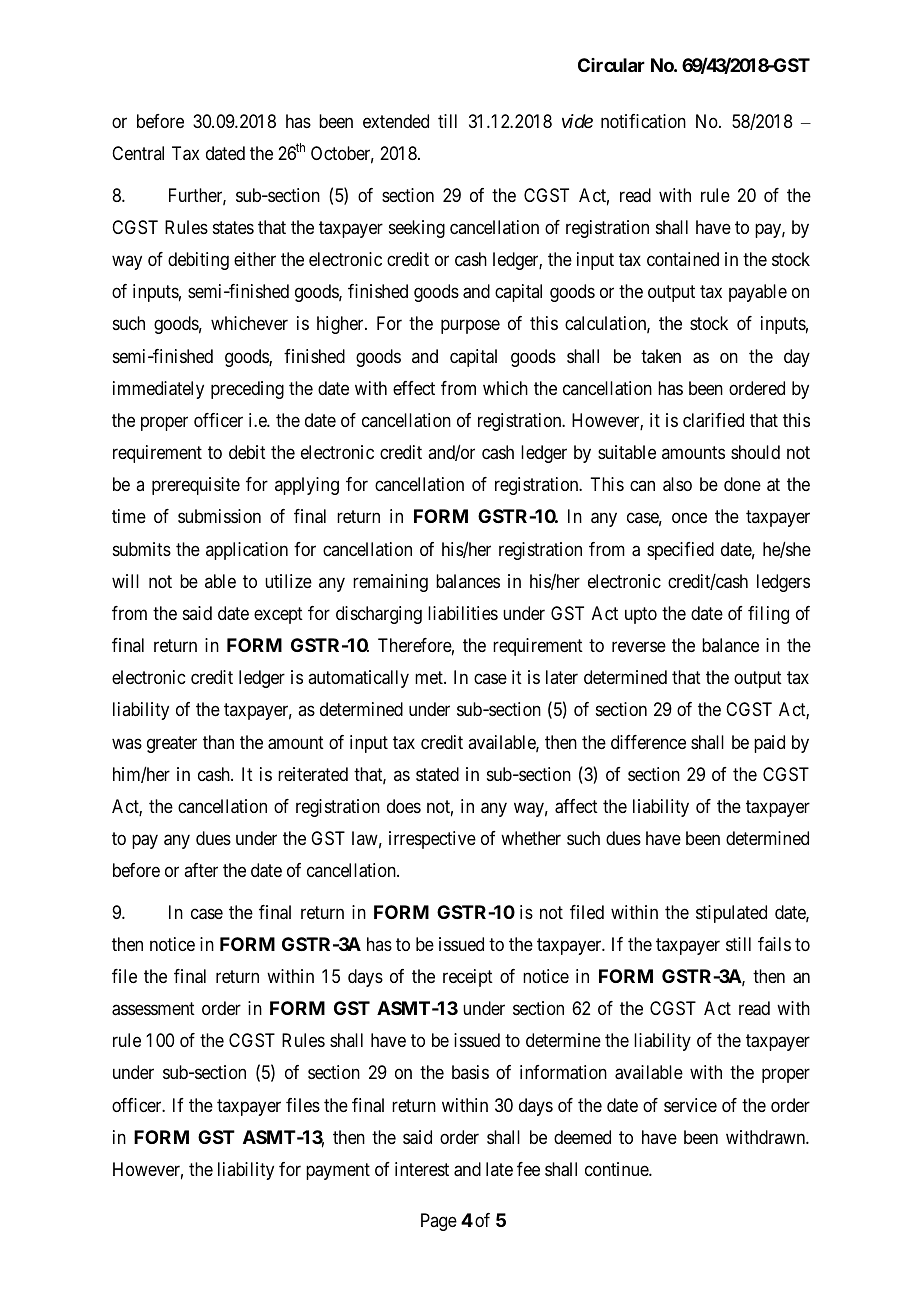 Image resolution: width=924 pixels, height=1308 pixels. What do you see at coordinates (422, 1169) in the screenshot?
I see `interest` at bounding box center [422, 1169].
